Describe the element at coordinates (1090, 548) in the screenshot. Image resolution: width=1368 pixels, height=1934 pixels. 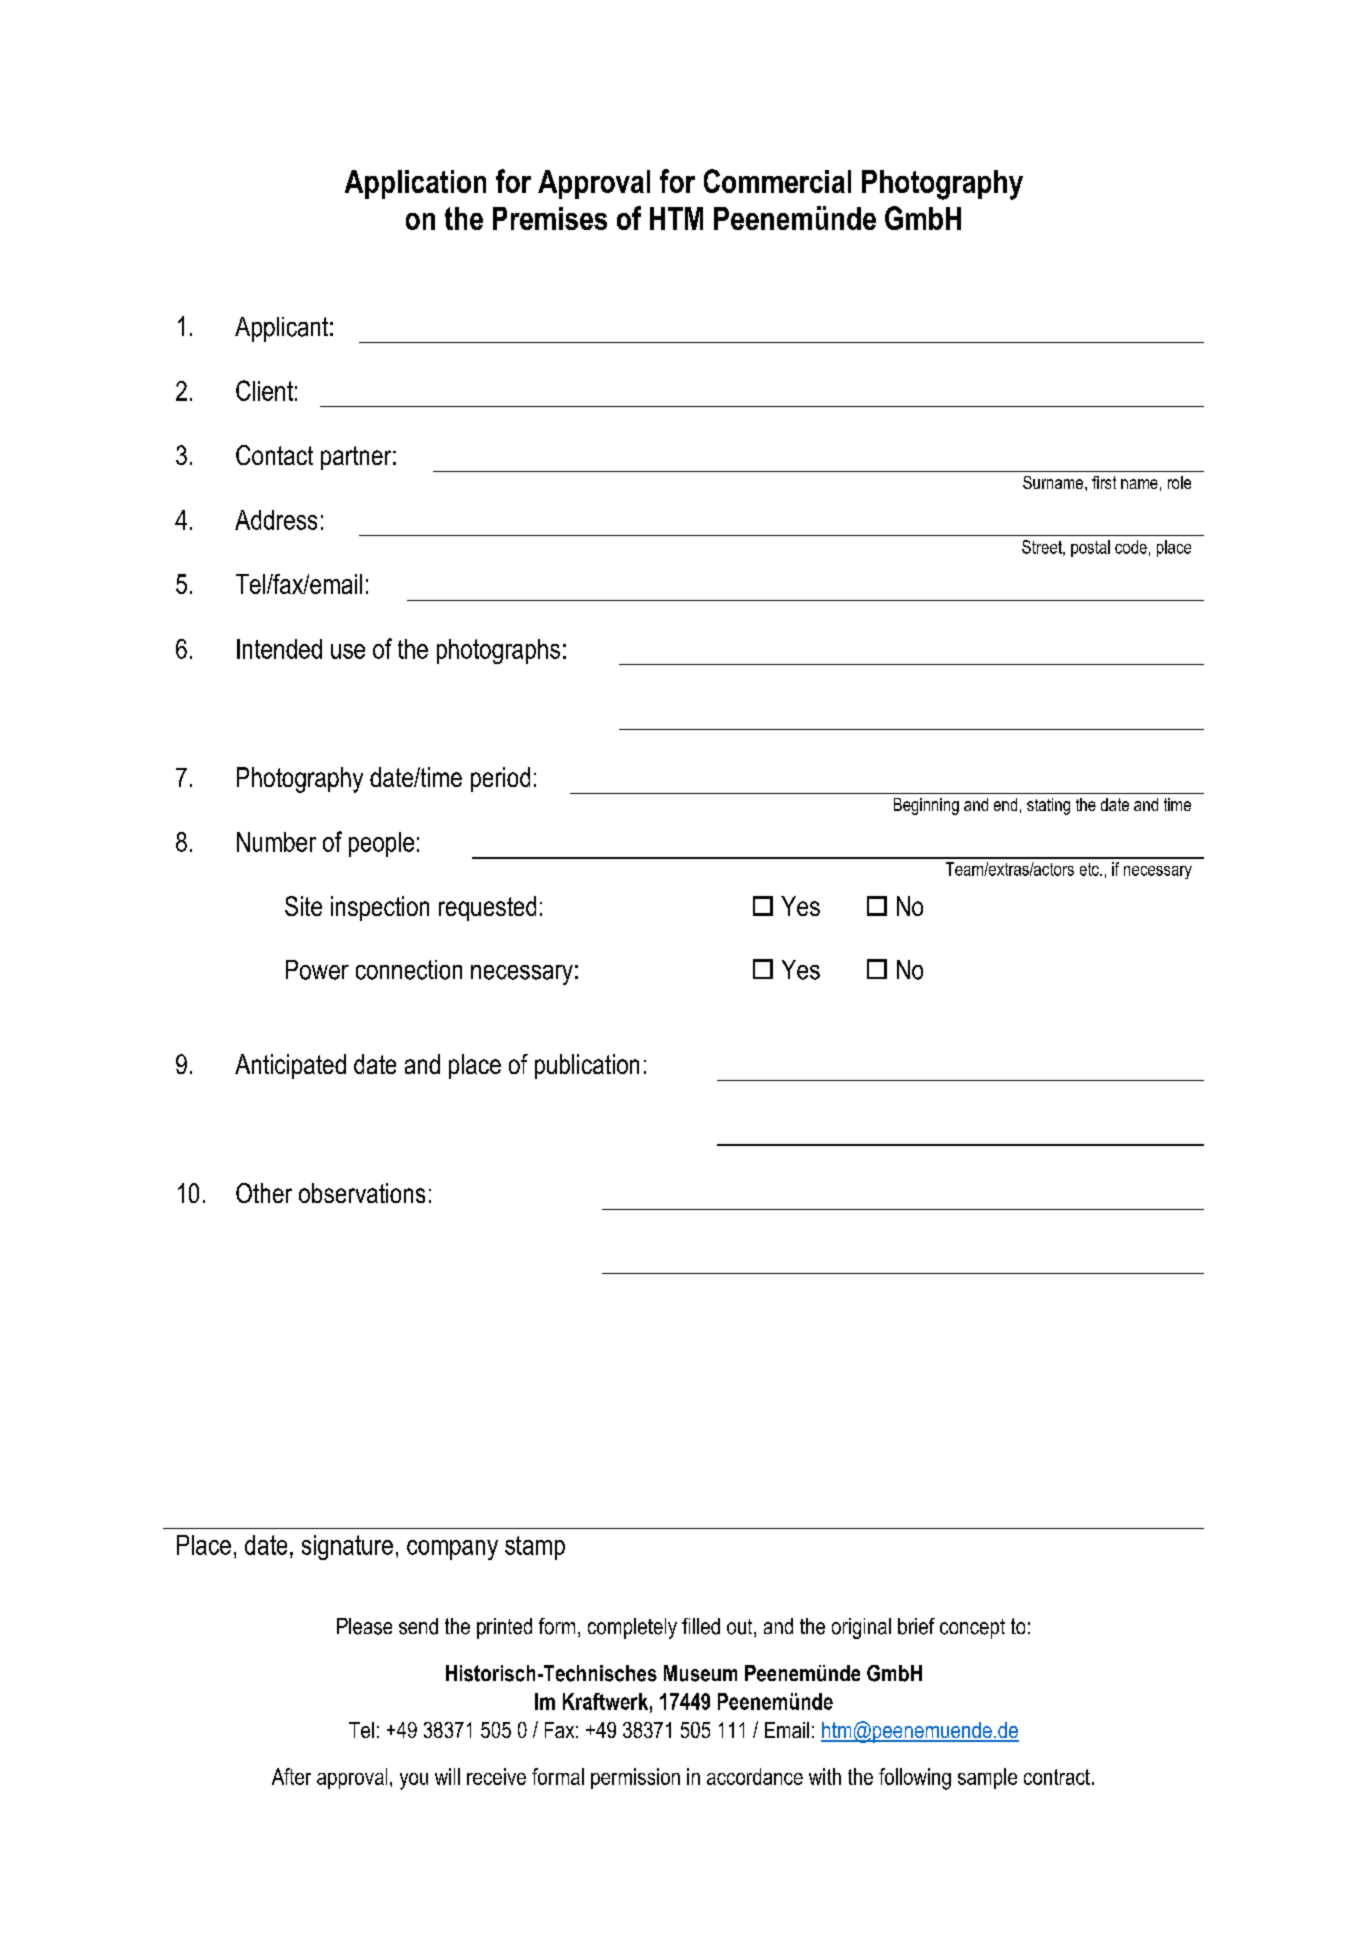
I see `postal` at that location.
